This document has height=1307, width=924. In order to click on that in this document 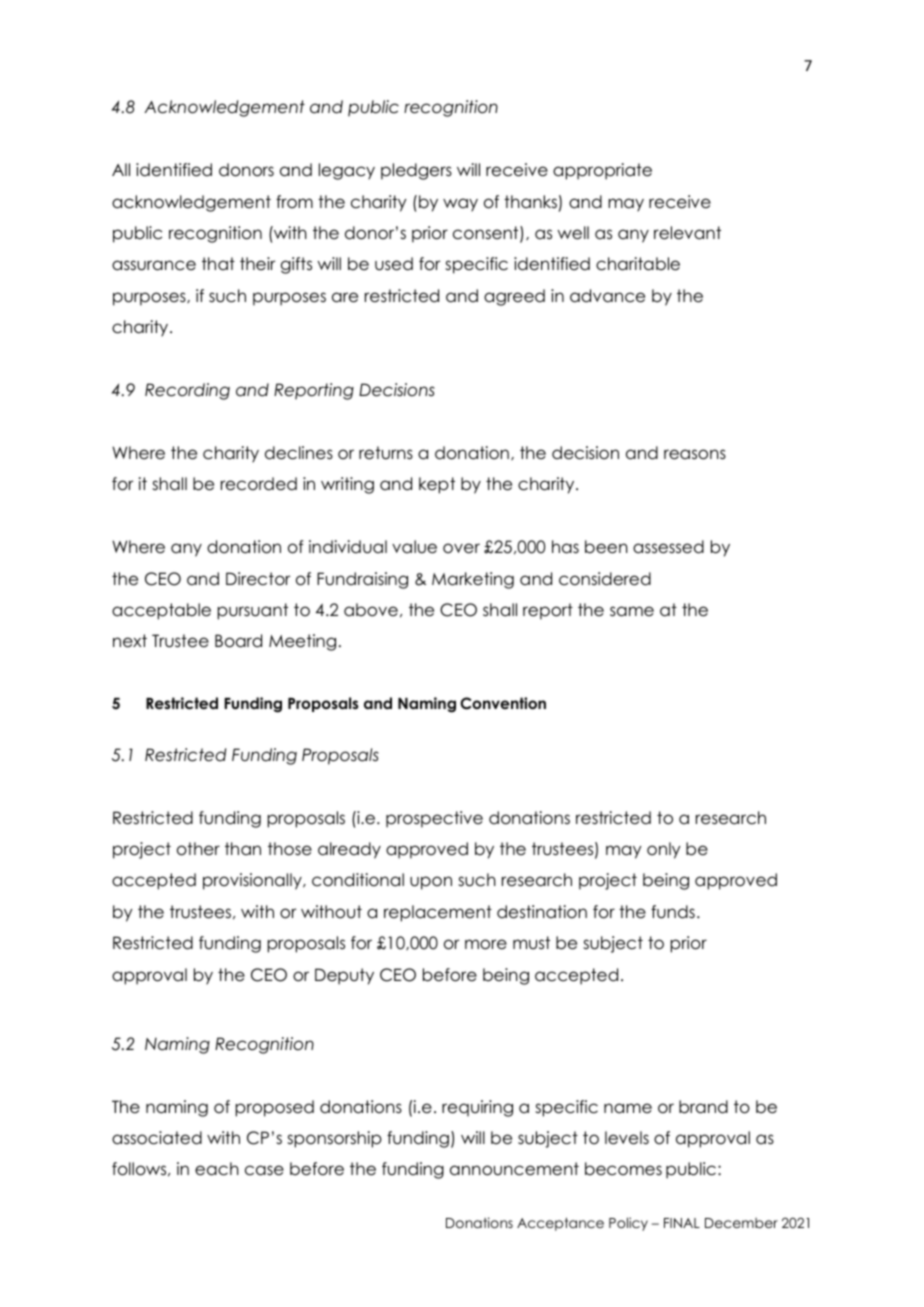, I will do `click(218, 263)`.
